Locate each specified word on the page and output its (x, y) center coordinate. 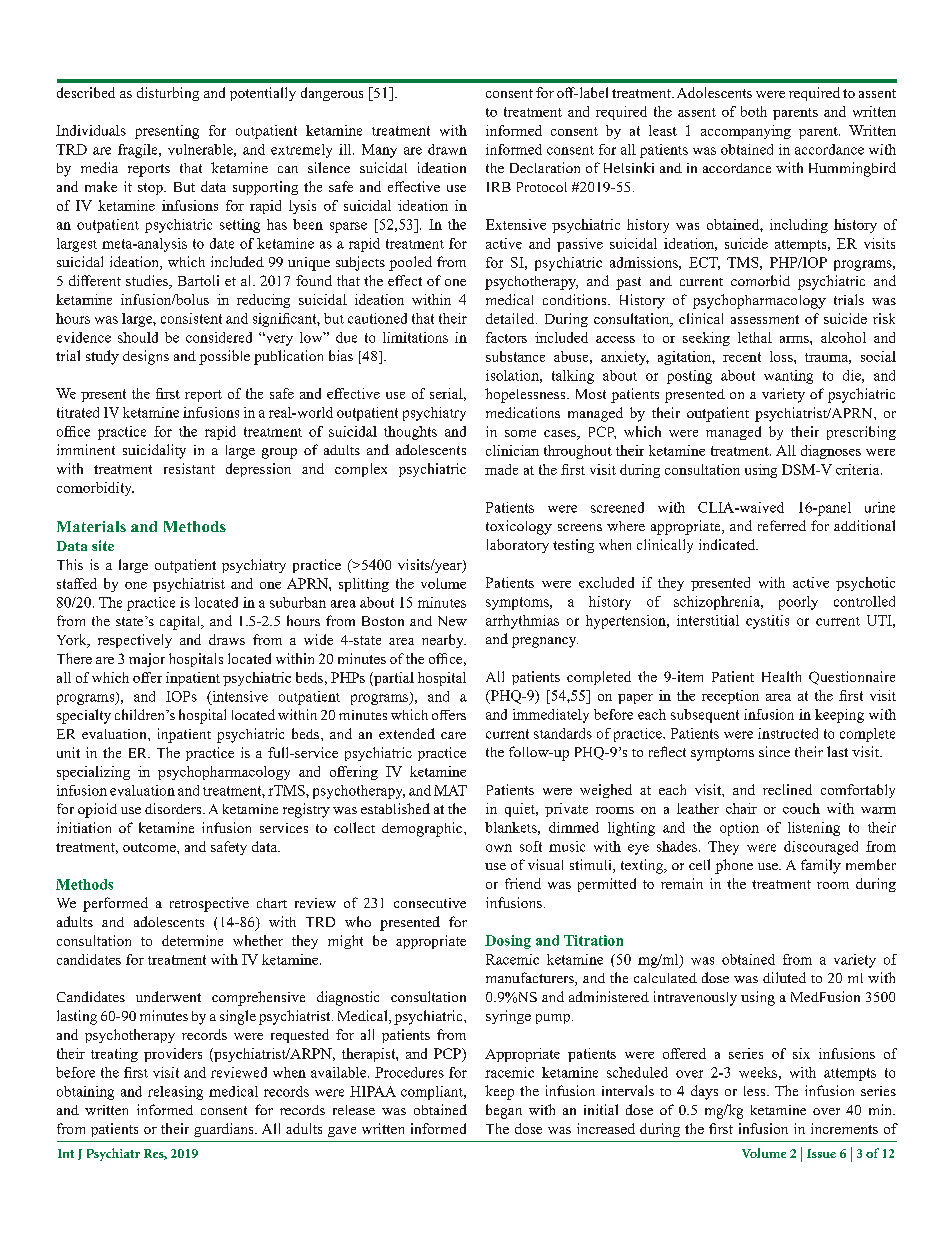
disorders (174, 808)
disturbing (168, 94)
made (501, 469)
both (754, 111)
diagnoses (831, 452)
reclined (787, 789)
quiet (521, 810)
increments (844, 1128)
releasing (175, 1093)
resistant (189, 468)
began (504, 1111)
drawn (447, 149)
